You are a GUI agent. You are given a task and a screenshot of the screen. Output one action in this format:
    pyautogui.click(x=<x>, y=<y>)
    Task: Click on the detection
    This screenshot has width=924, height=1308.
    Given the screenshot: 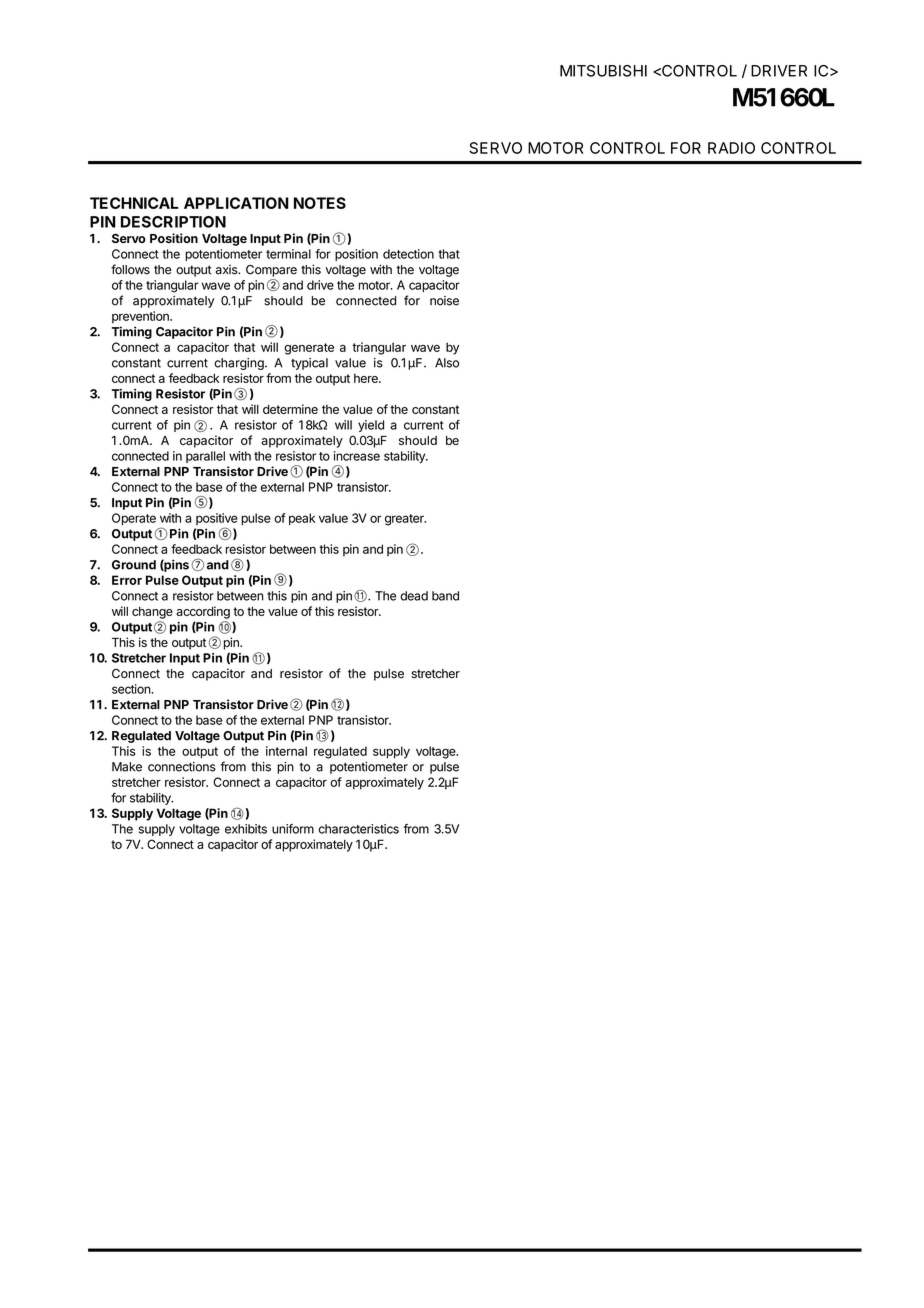 What is the action you would take?
    pyautogui.click(x=408, y=254)
